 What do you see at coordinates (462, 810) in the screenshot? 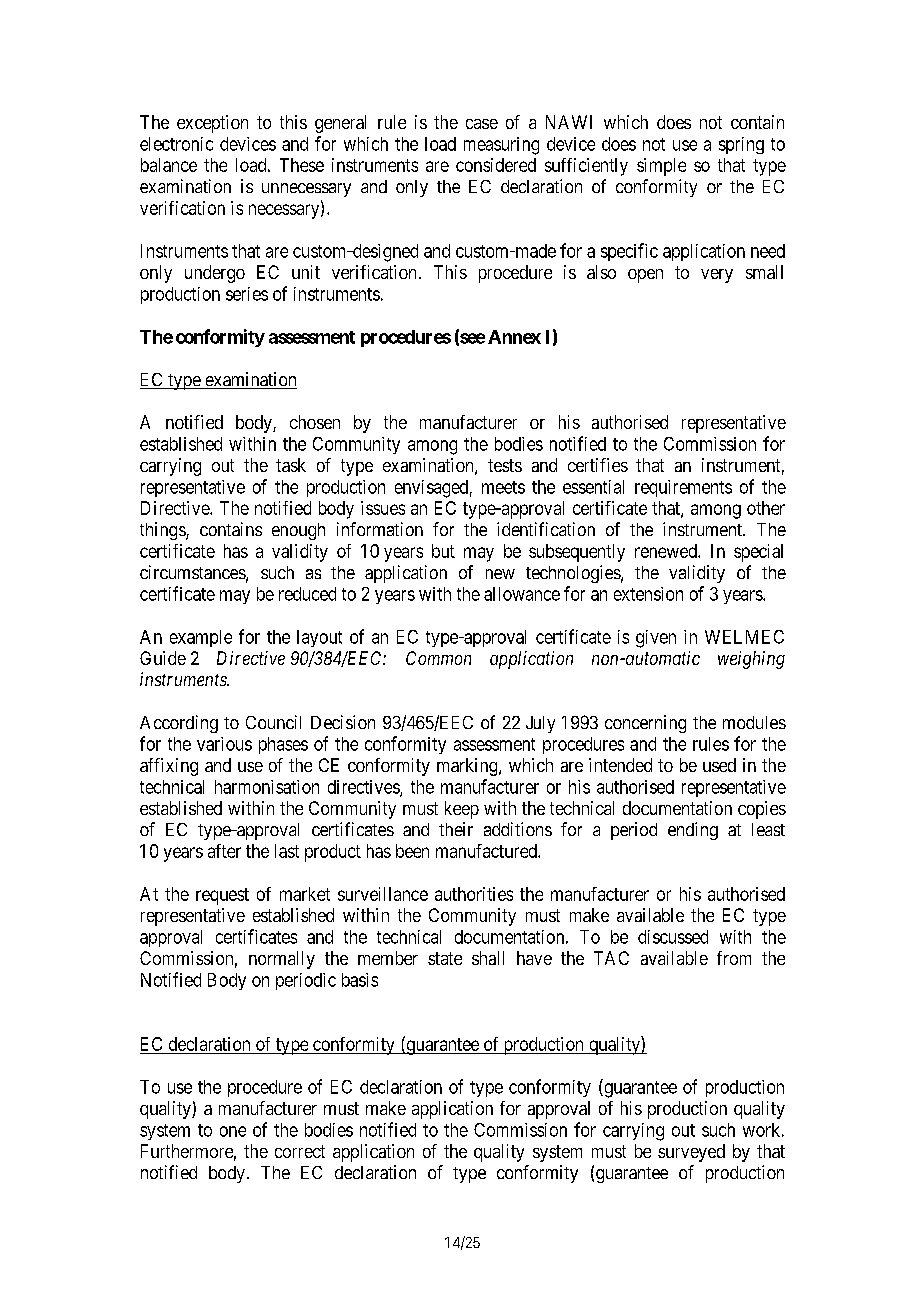
I see `keep` at bounding box center [462, 810].
